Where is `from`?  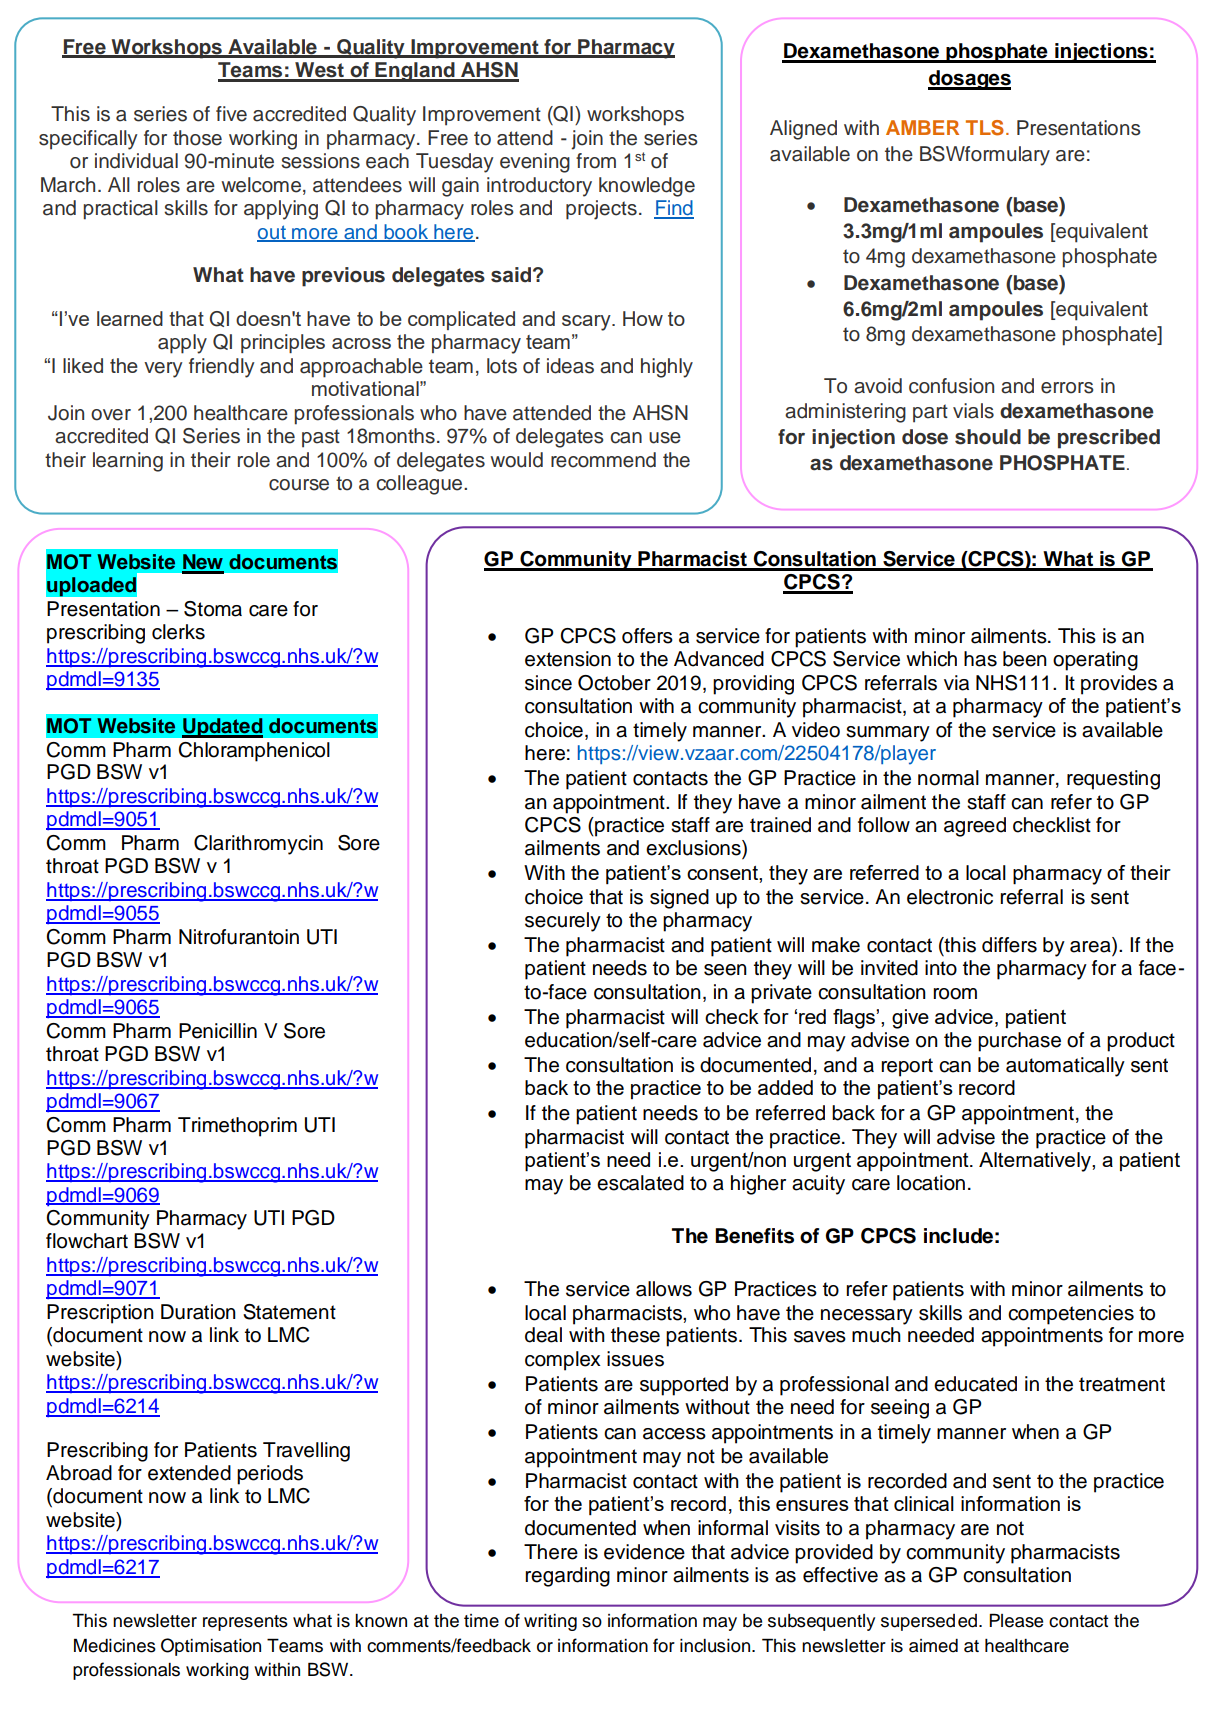 from is located at coordinates (596, 161).
